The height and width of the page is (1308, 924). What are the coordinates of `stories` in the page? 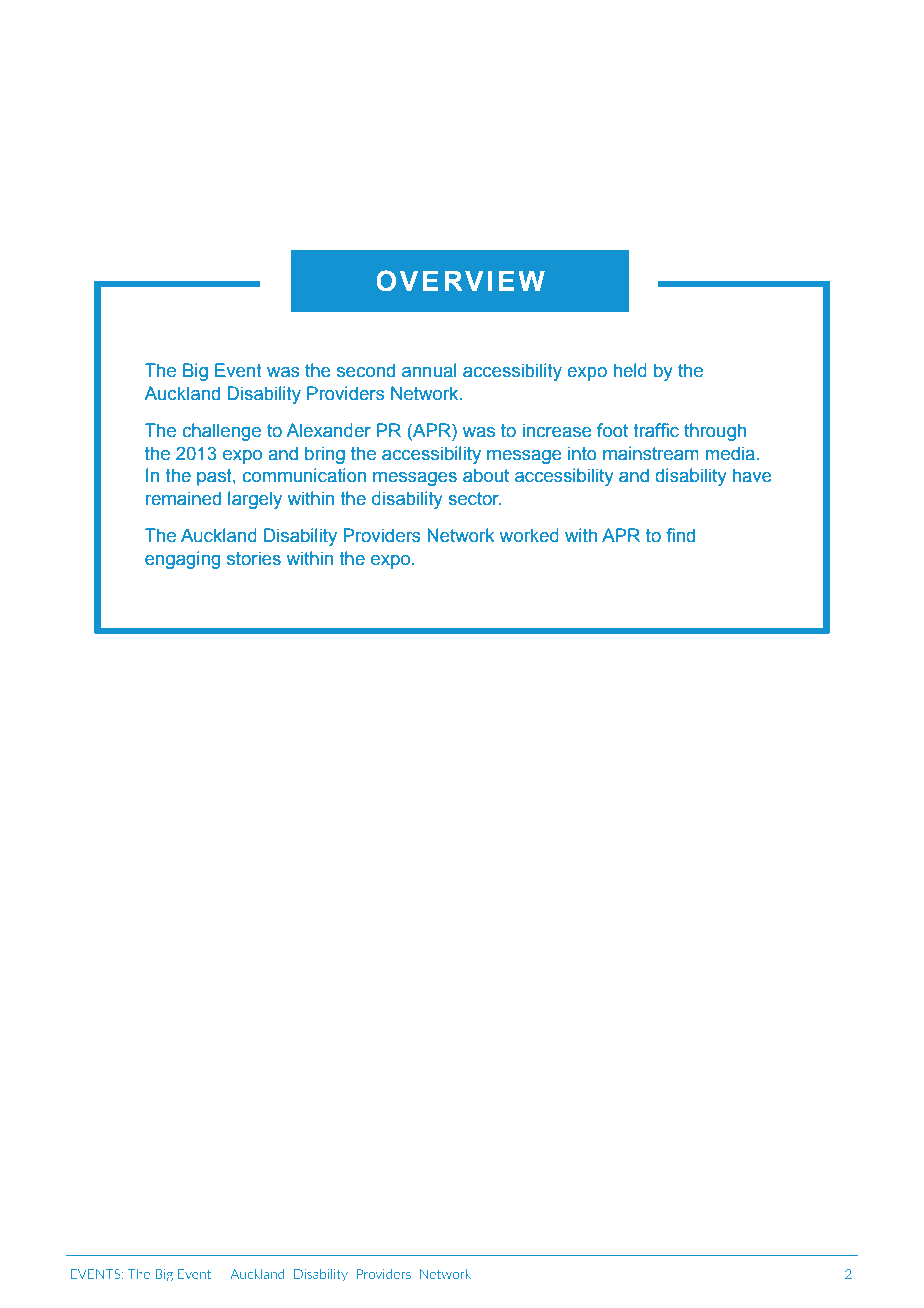 It's located at (254, 558).
